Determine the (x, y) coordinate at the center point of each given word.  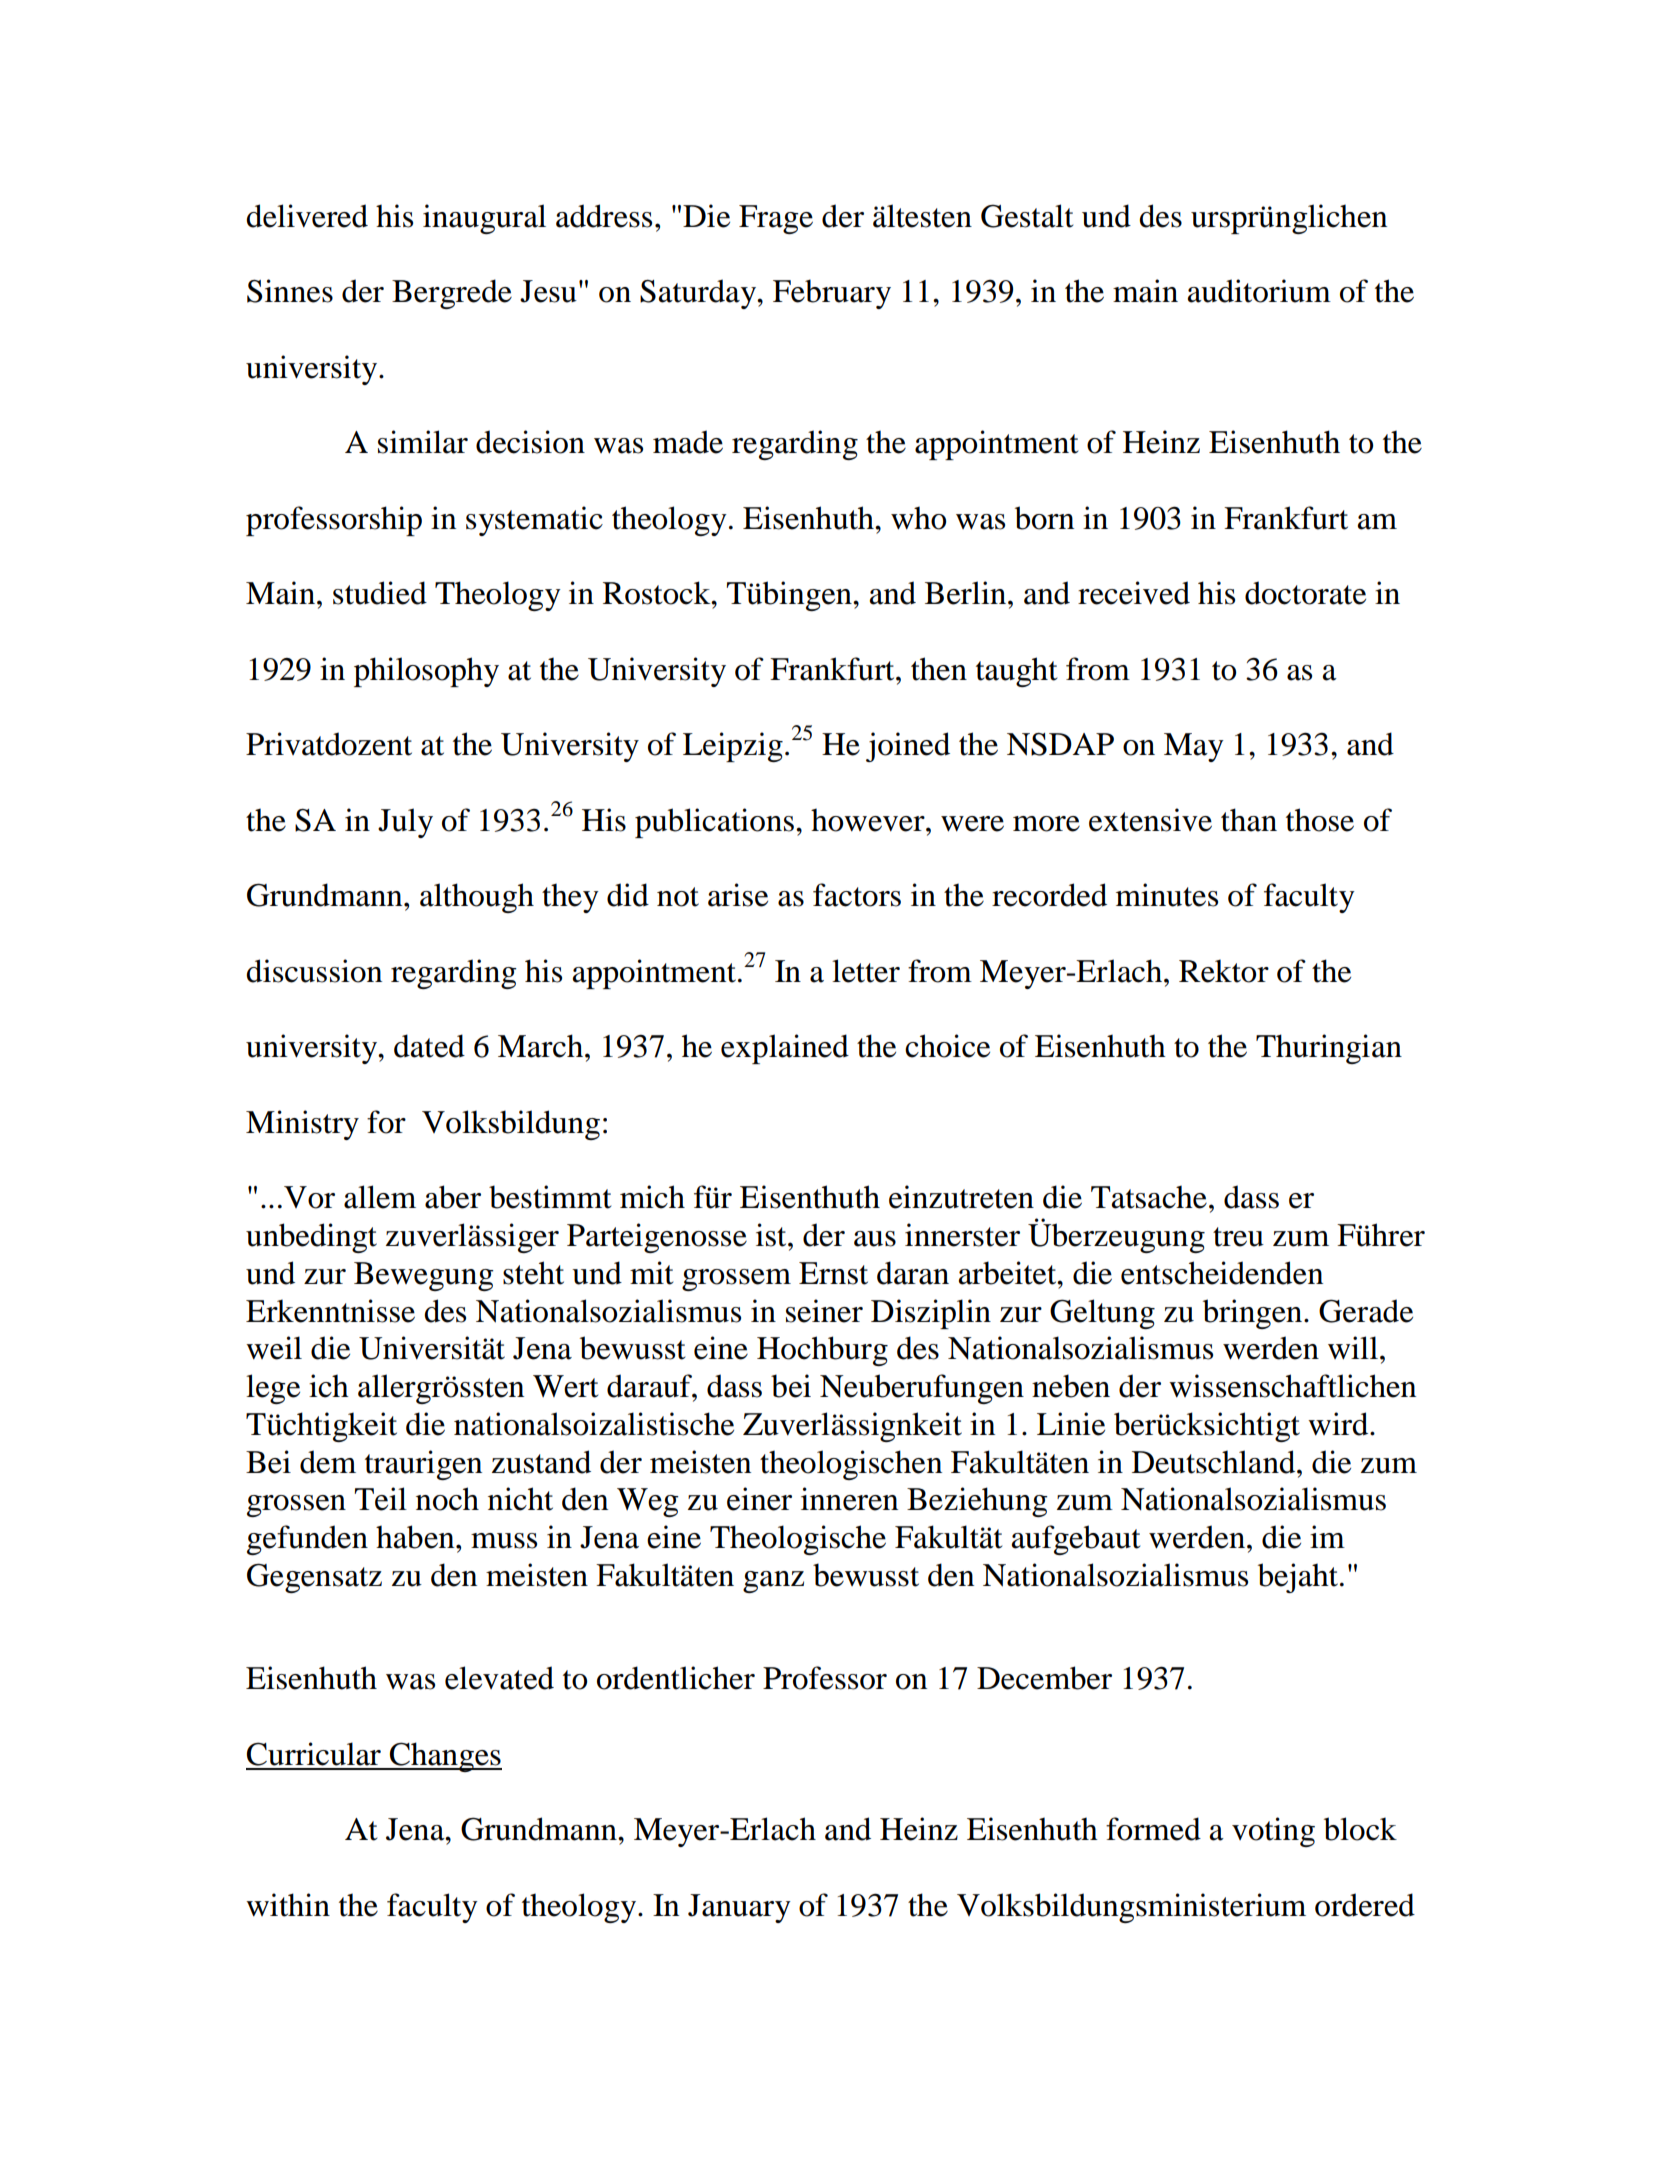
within (288, 1905)
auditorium (1259, 291)
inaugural (484, 219)
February (832, 294)
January (739, 1908)
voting (1273, 1832)
